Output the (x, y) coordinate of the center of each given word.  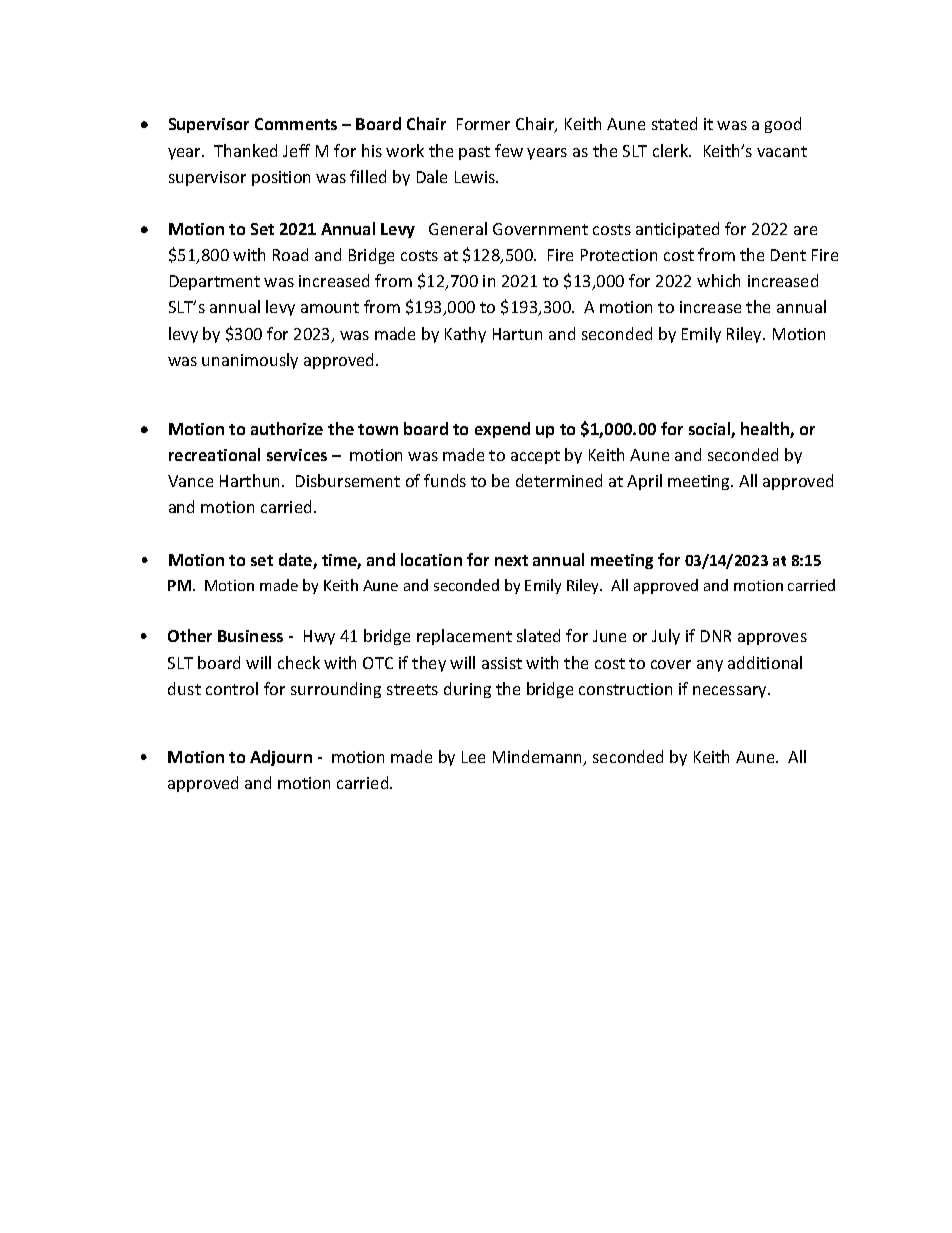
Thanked (245, 150)
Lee (473, 757)
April (644, 482)
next (511, 560)
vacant (782, 151)
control (232, 688)
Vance (190, 481)
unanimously (250, 361)
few (509, 150)
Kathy (465, 335)
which (718, 280)
